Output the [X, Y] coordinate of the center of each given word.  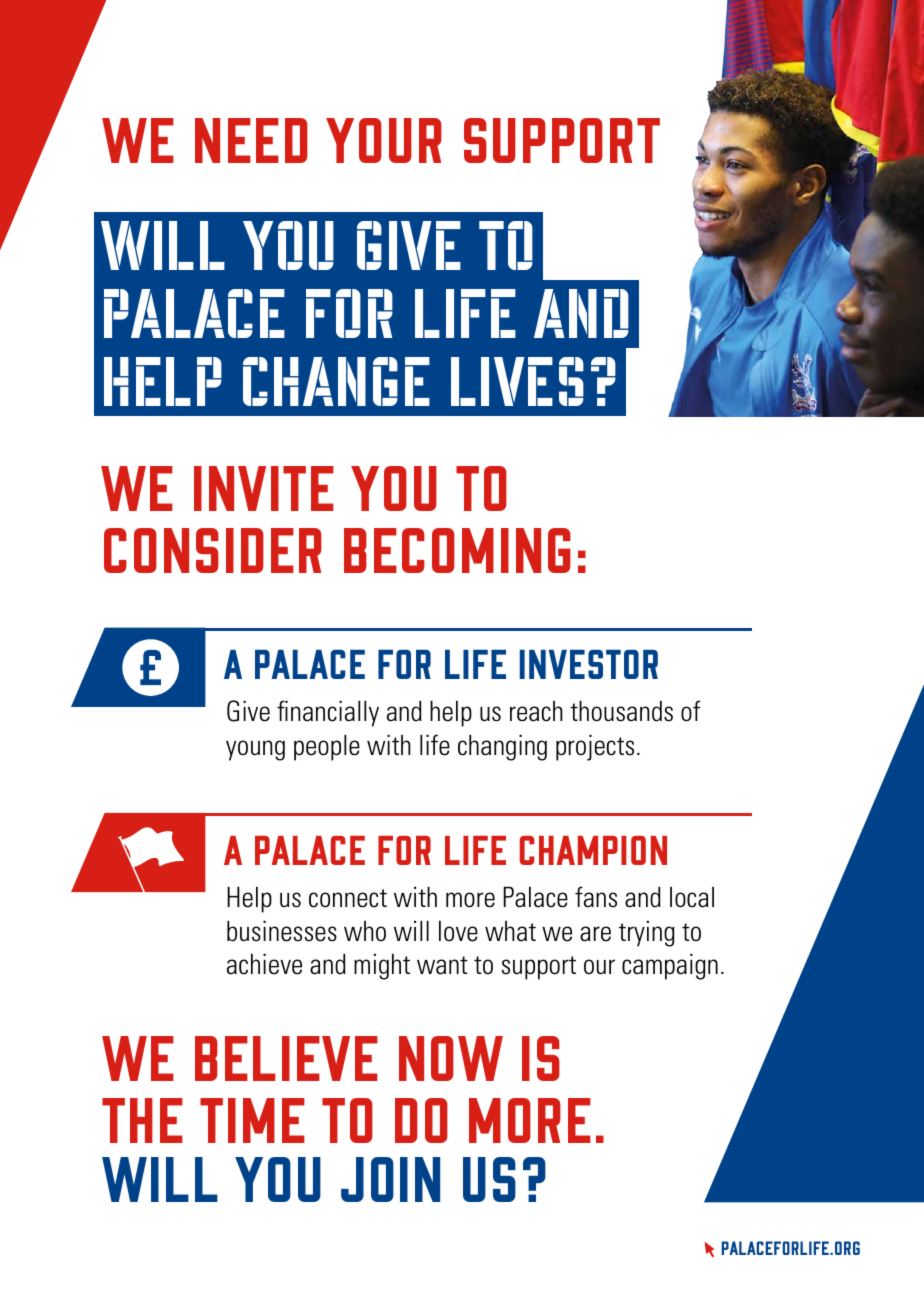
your [384, 140]
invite [264, 488]
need [251, 140]
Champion [593, 850]
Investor [589, 664]
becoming [457, 550]
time [252, 1120]
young [255, 750]
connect [348, 898]
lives [517, 381]
